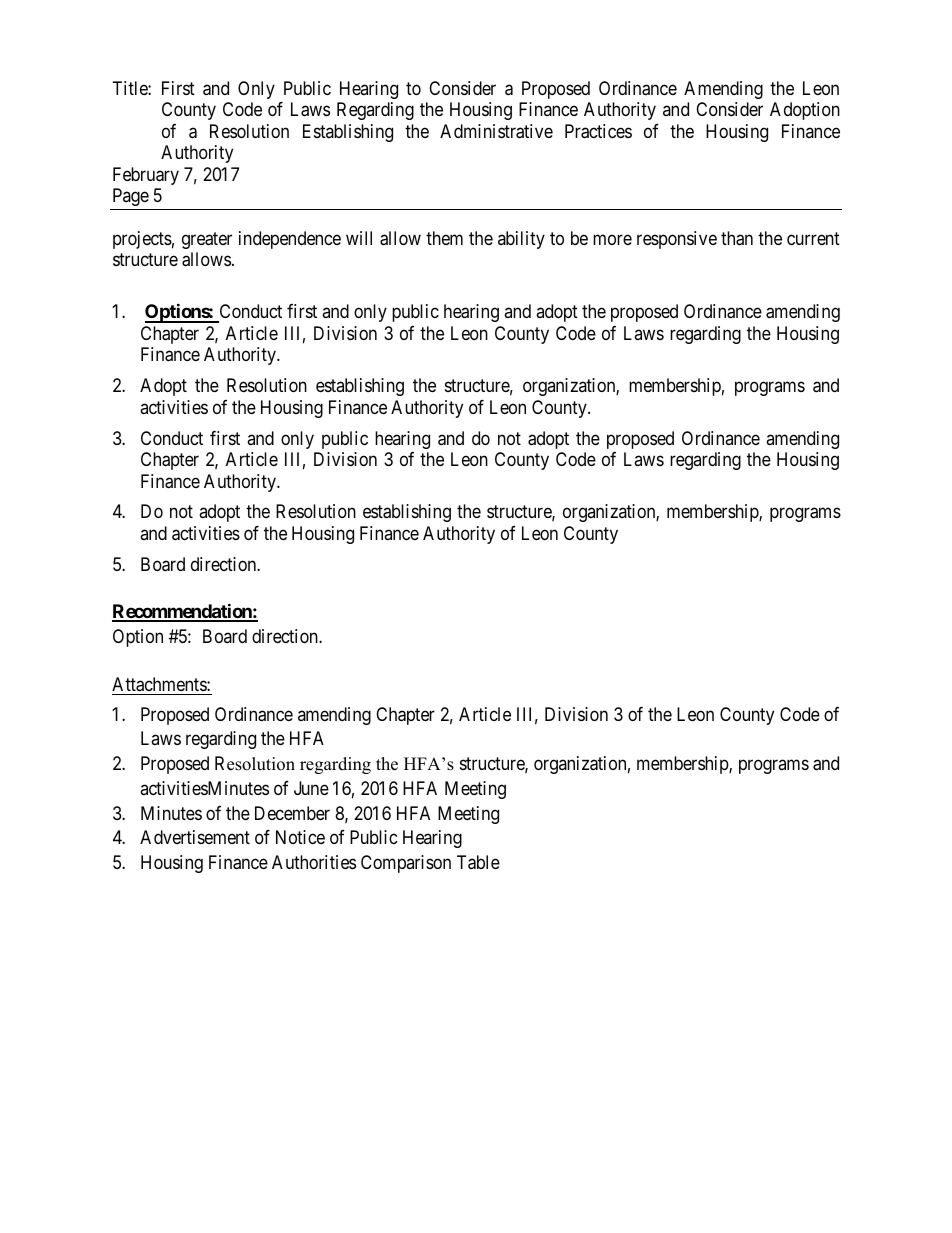 This screenshot has height=1233, width=952. What do you see at coordinates (598, 131) in the screenshot?
I see `Practices` at bounding box center [598, 131].
